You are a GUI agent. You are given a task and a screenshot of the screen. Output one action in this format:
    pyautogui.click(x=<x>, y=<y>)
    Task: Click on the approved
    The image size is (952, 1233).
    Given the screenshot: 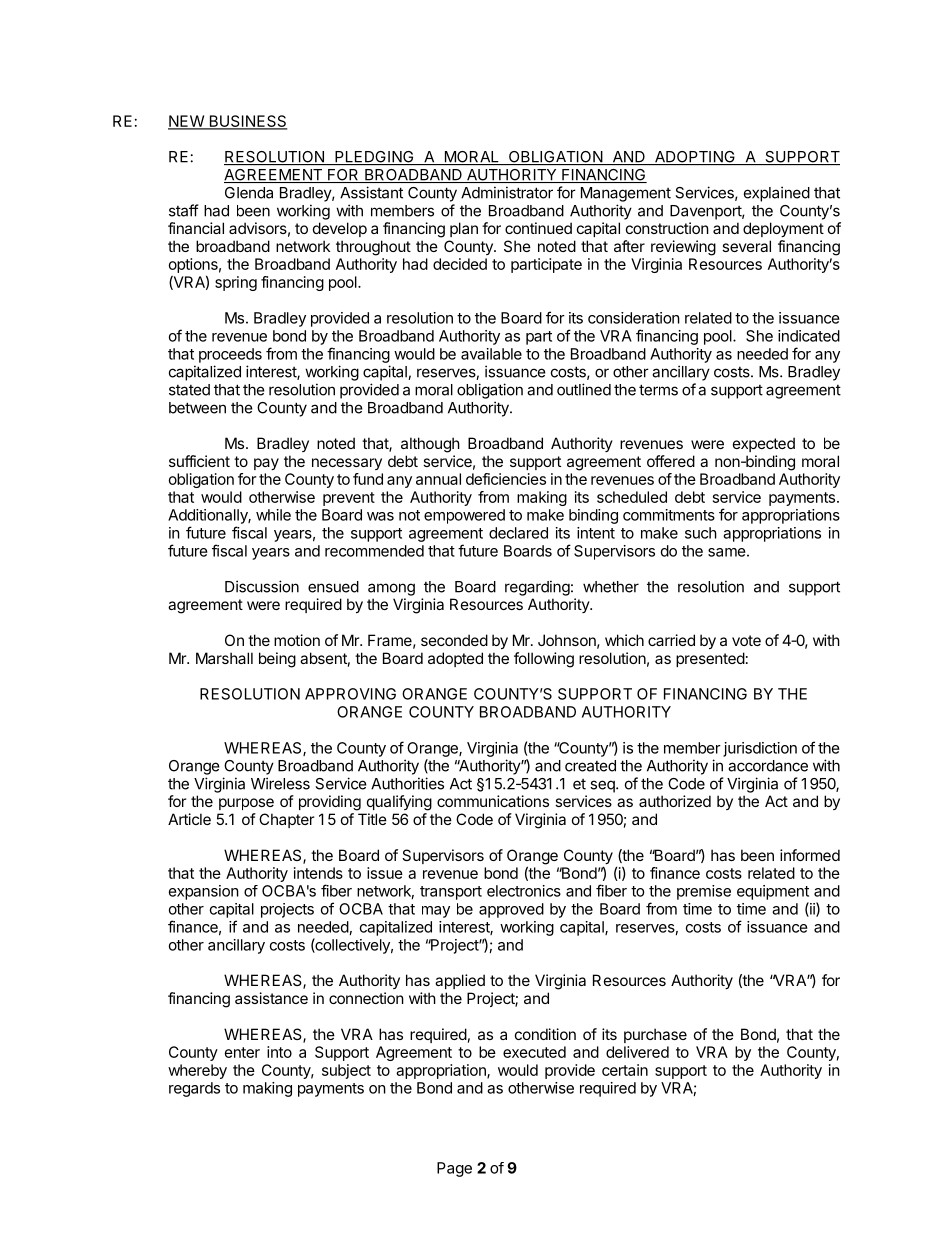 What is the action you would take?
    pyautogui.click(x=511, y=910)
